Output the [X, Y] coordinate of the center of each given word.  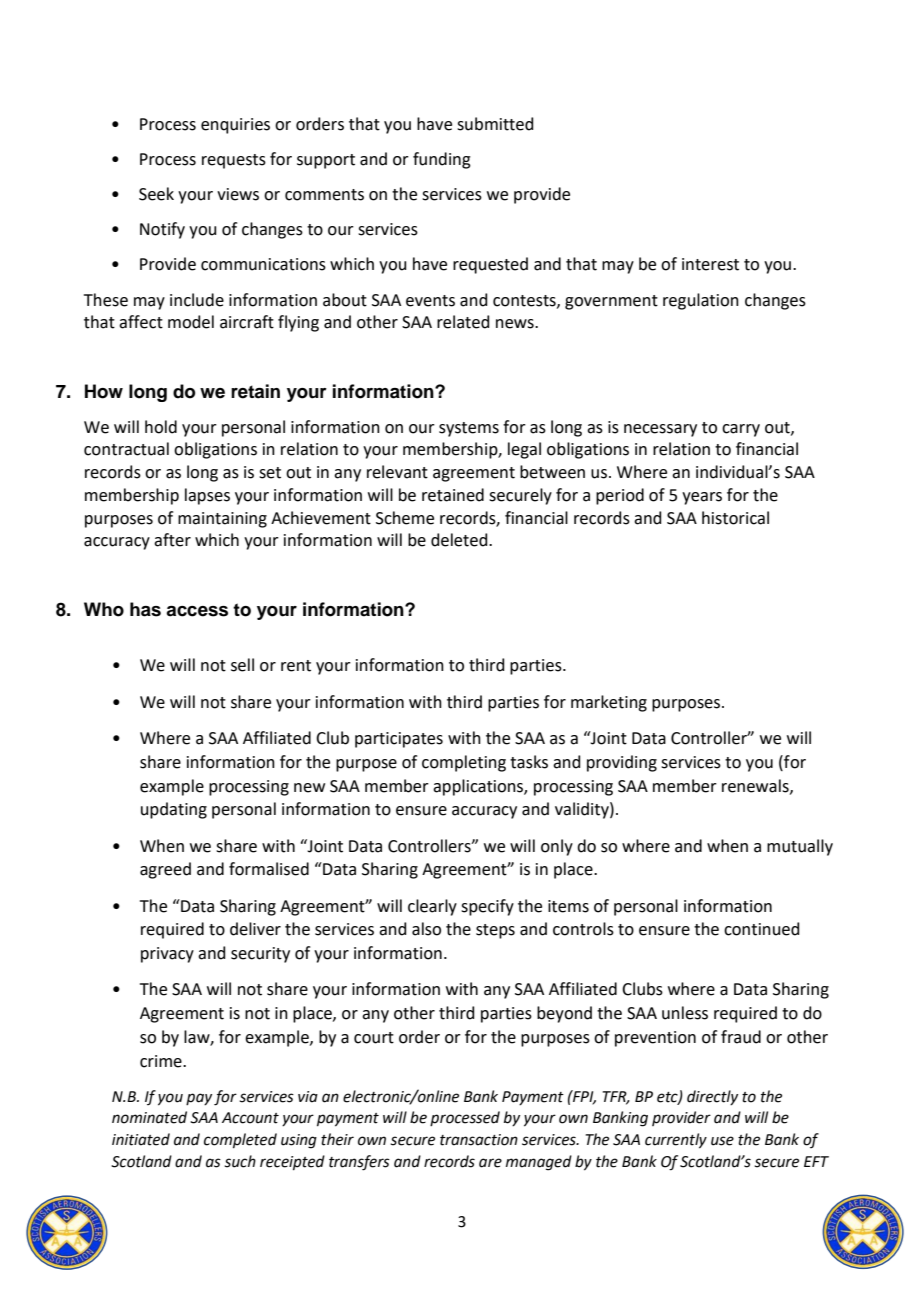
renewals [756, 786]
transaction [479, 1140]
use [722, 1141]
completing [464, 763]
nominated [149, 1117]
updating [174, 810]
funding [442, 160]
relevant [397, 472]
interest [710, 264]
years [702, 498]
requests [234, 161]
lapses [207, 496]
